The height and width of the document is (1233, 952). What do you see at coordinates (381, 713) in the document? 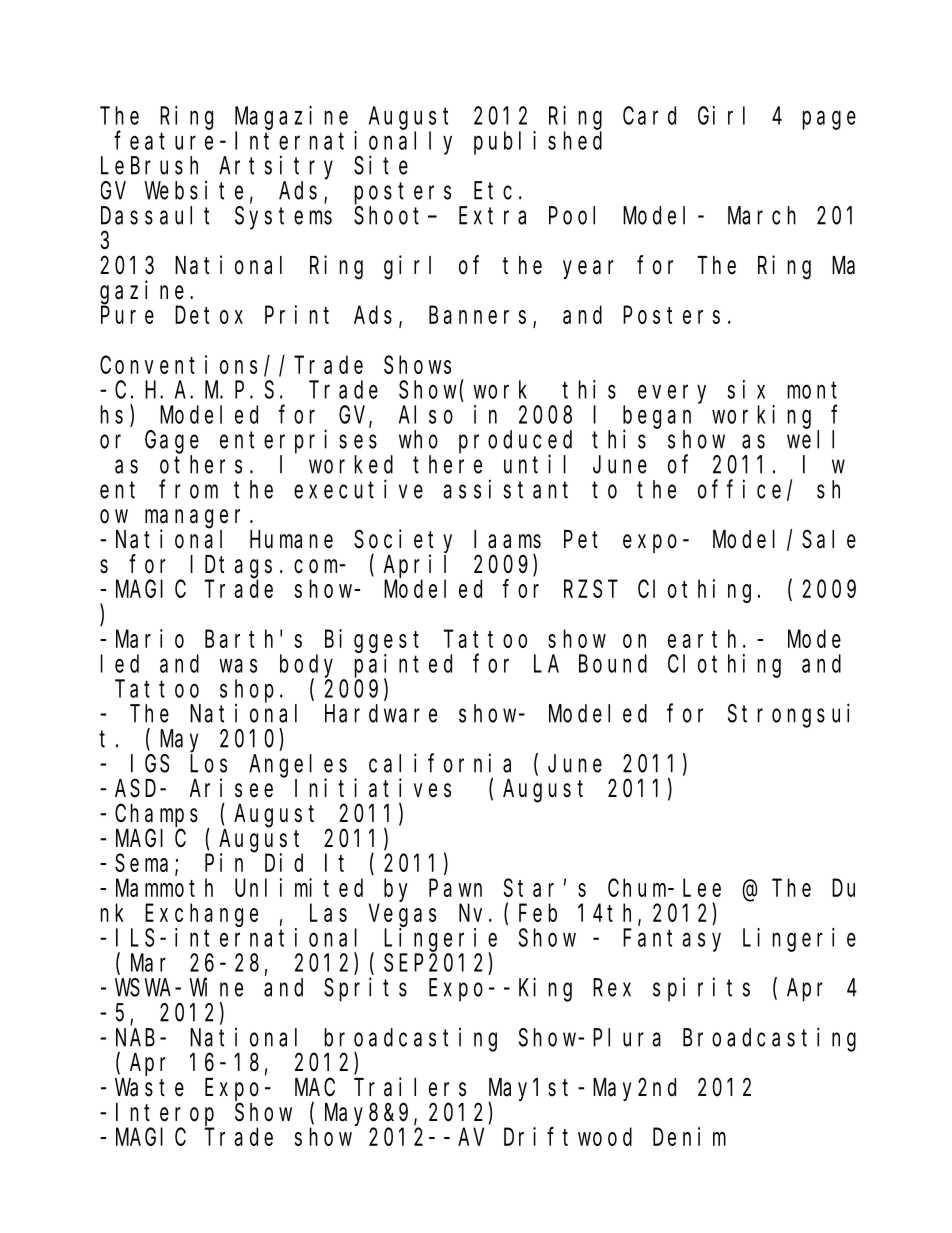
I see `Hardware` at bounding box center [381, 713].
